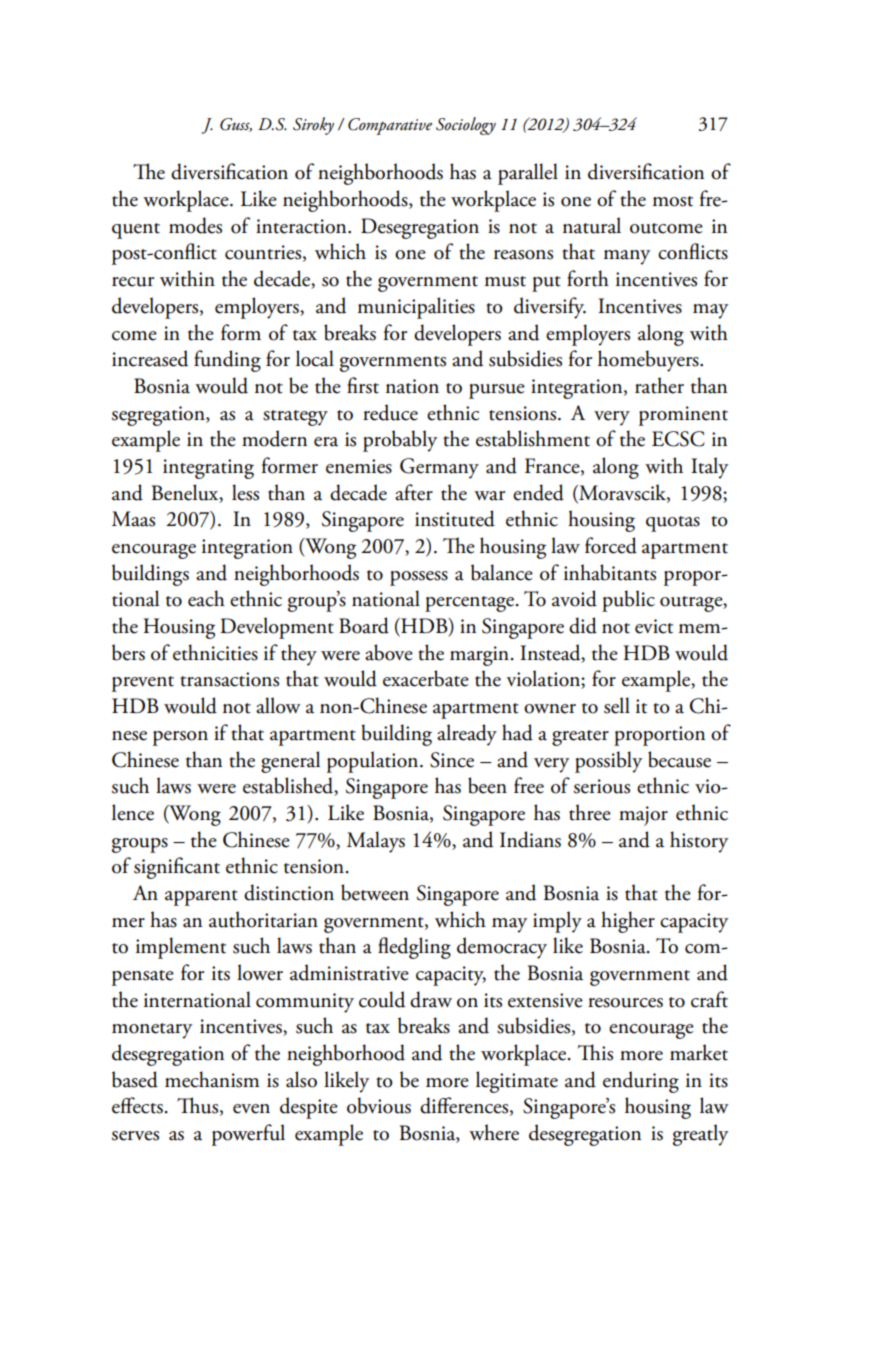  What do you see at coordinates (375, 892) in the screenshot?
I see `between` at bounding box center [375, 892].
